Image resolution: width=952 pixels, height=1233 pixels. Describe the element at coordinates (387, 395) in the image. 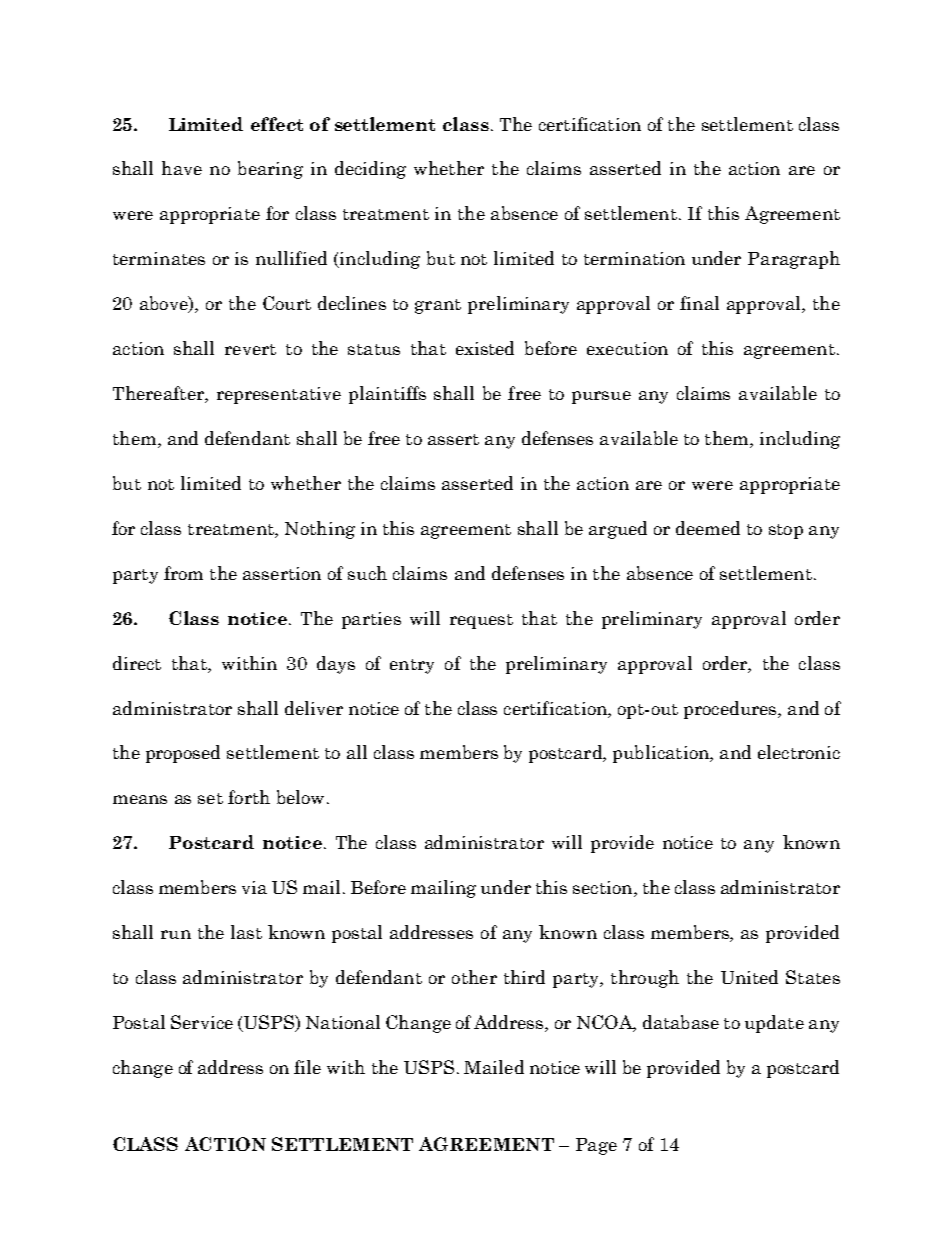

I see `plaintiffs` at that location.
